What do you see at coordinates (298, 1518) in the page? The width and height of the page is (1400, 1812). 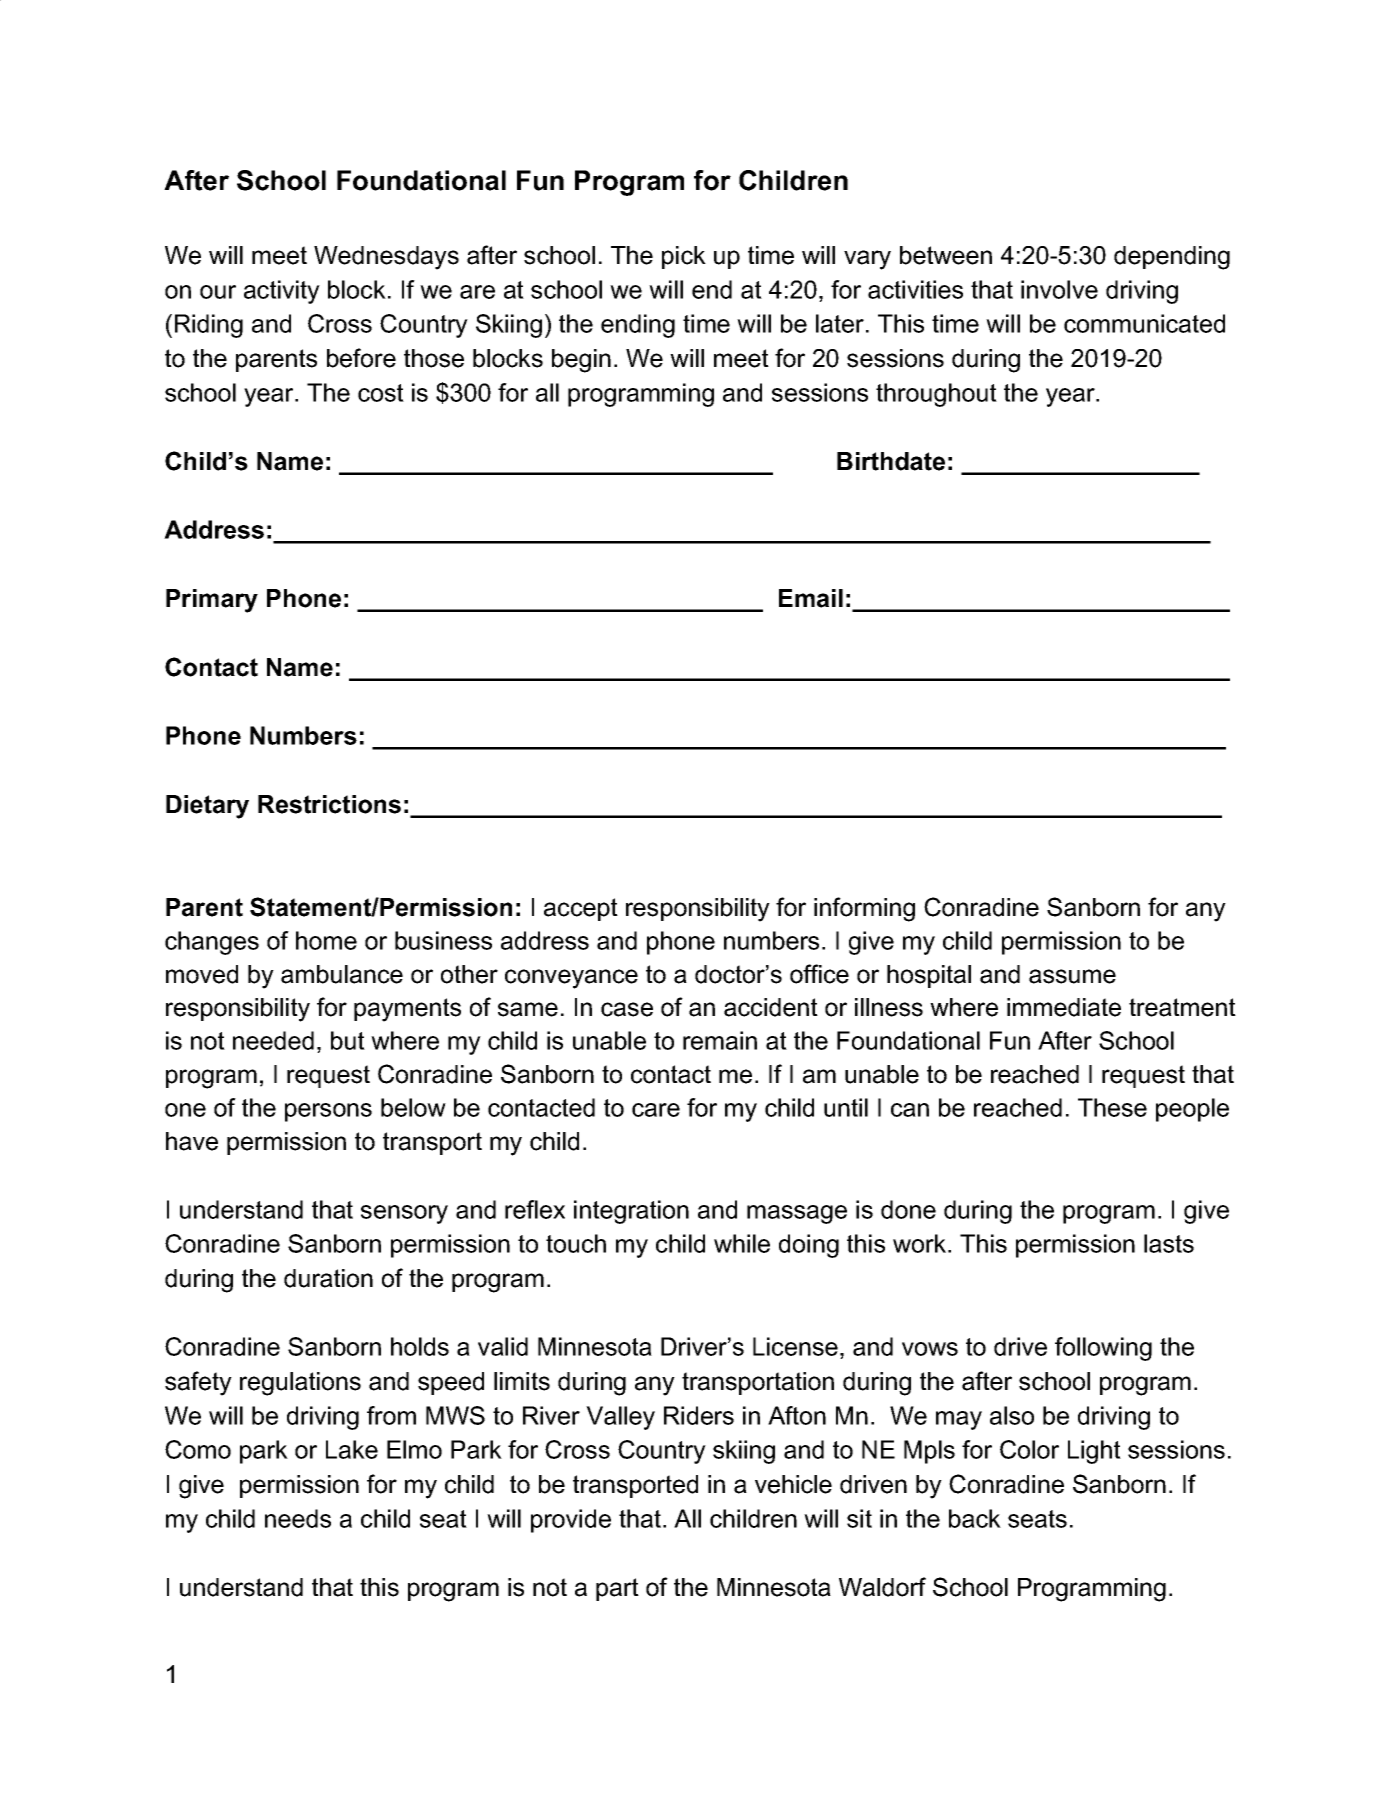 I see `needs` at bounding box center [298, 1518].
